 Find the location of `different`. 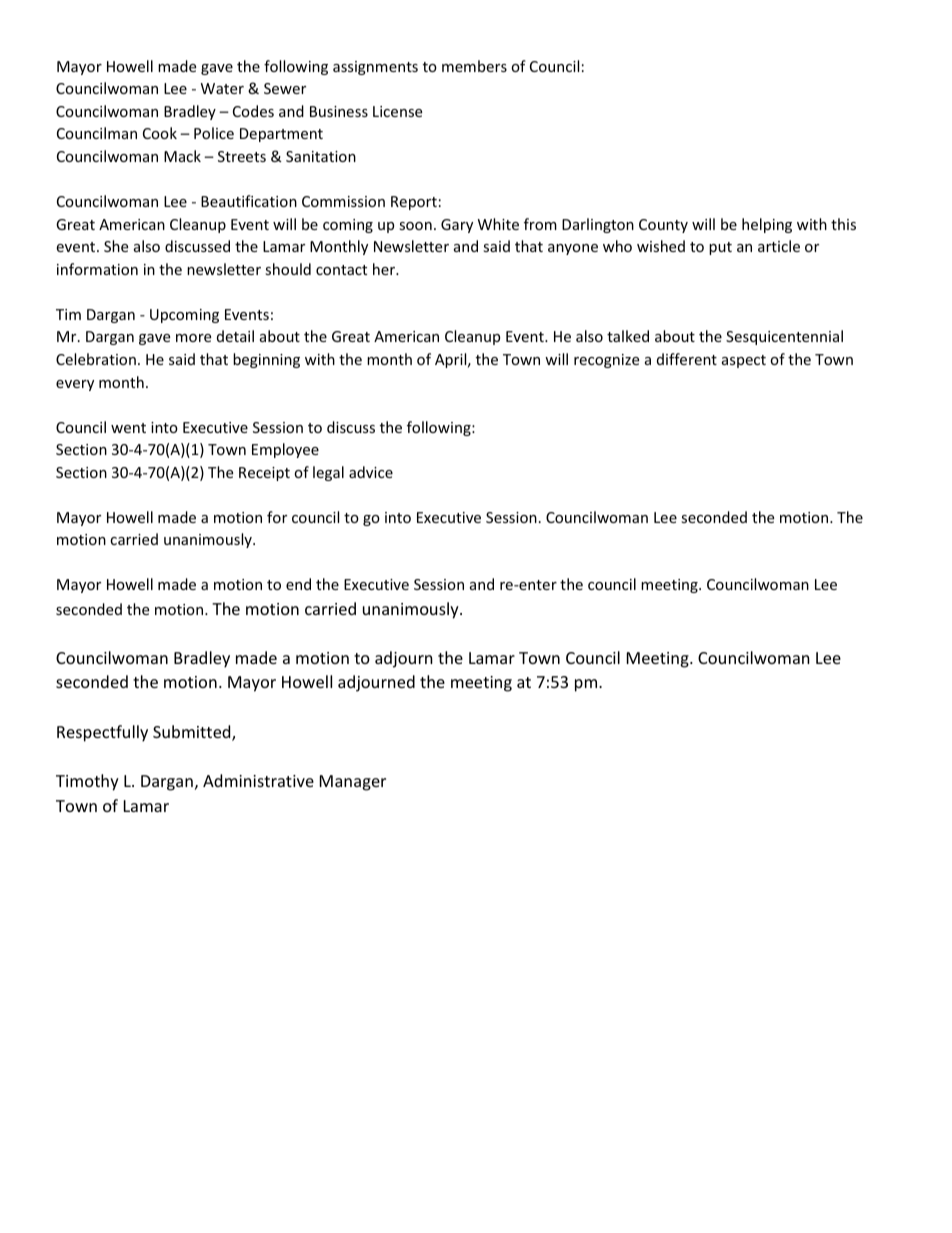

different is located at coordinates (687, 359).
